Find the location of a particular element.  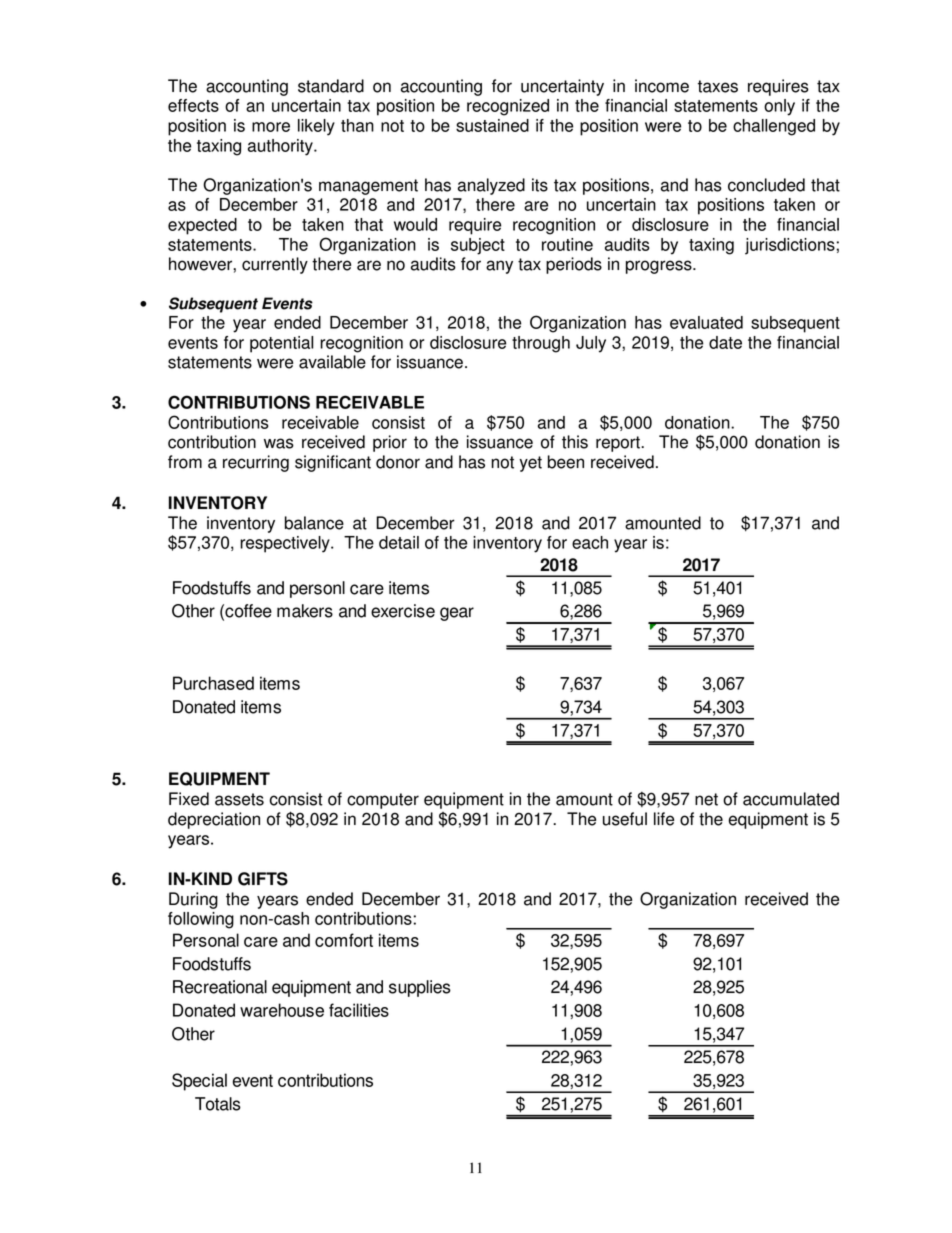

more is located at coordinates (271, 127).
